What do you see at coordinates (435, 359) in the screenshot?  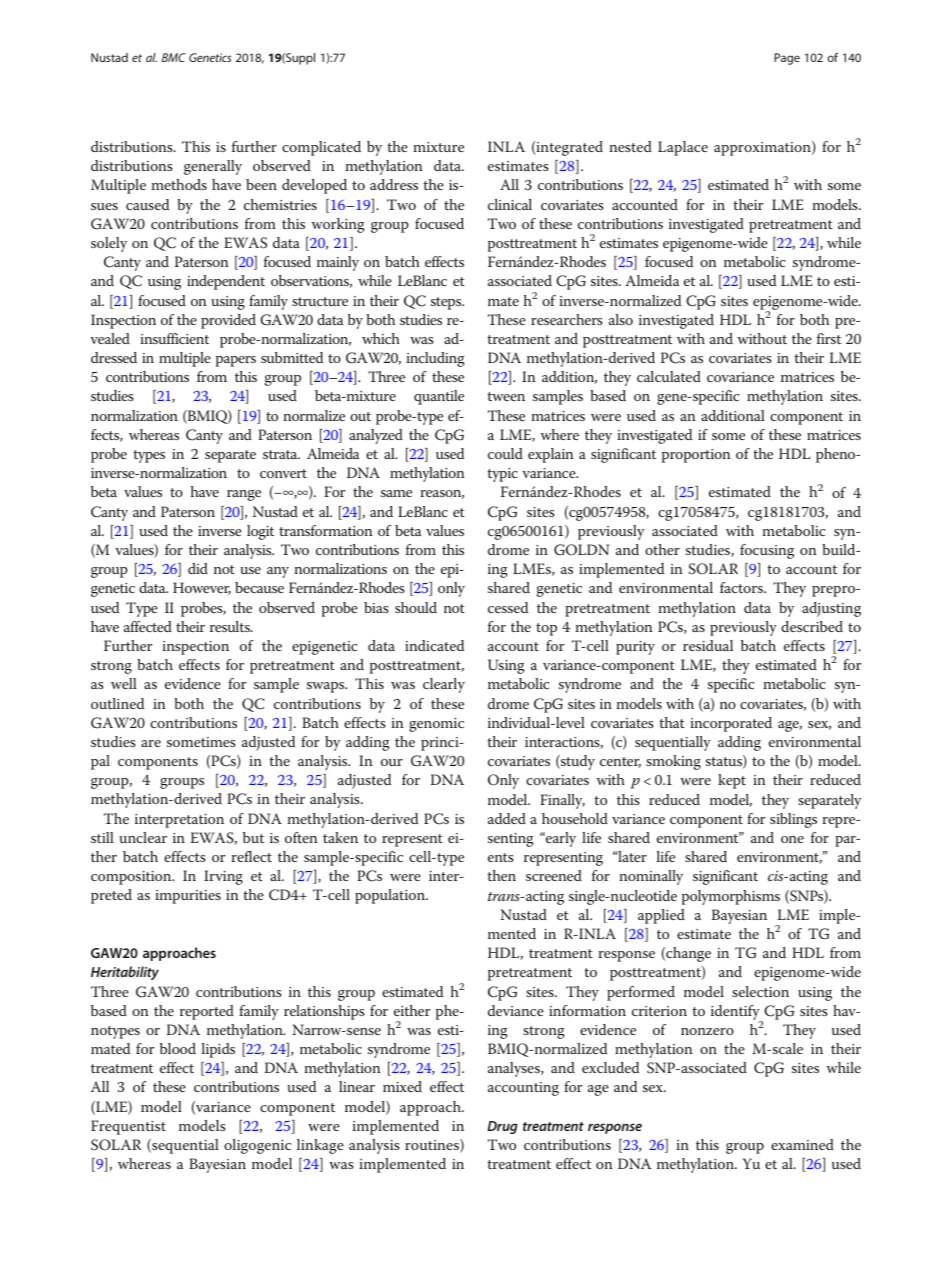 I see `including` at bounding box center [435, 359].
